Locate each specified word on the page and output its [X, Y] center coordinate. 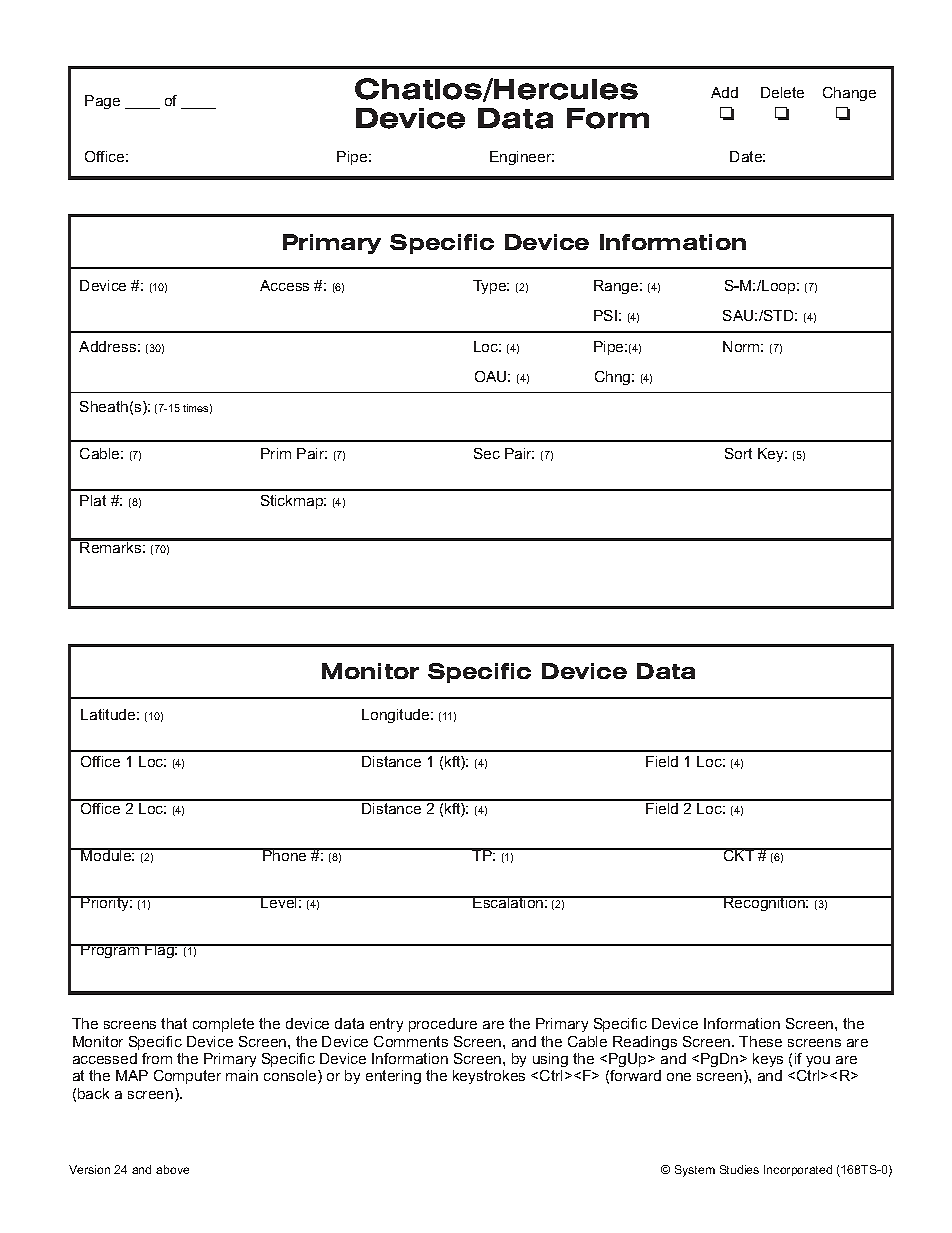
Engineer [522, 158]
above [172, 1169]
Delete [782, 92]
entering [393, 1077]
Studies [739, 1169]
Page [102, 102]
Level [279, 902]
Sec [487, 453]
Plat [93, 500]
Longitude [397, 716]
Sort [738, 453]
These [760, 1041]
